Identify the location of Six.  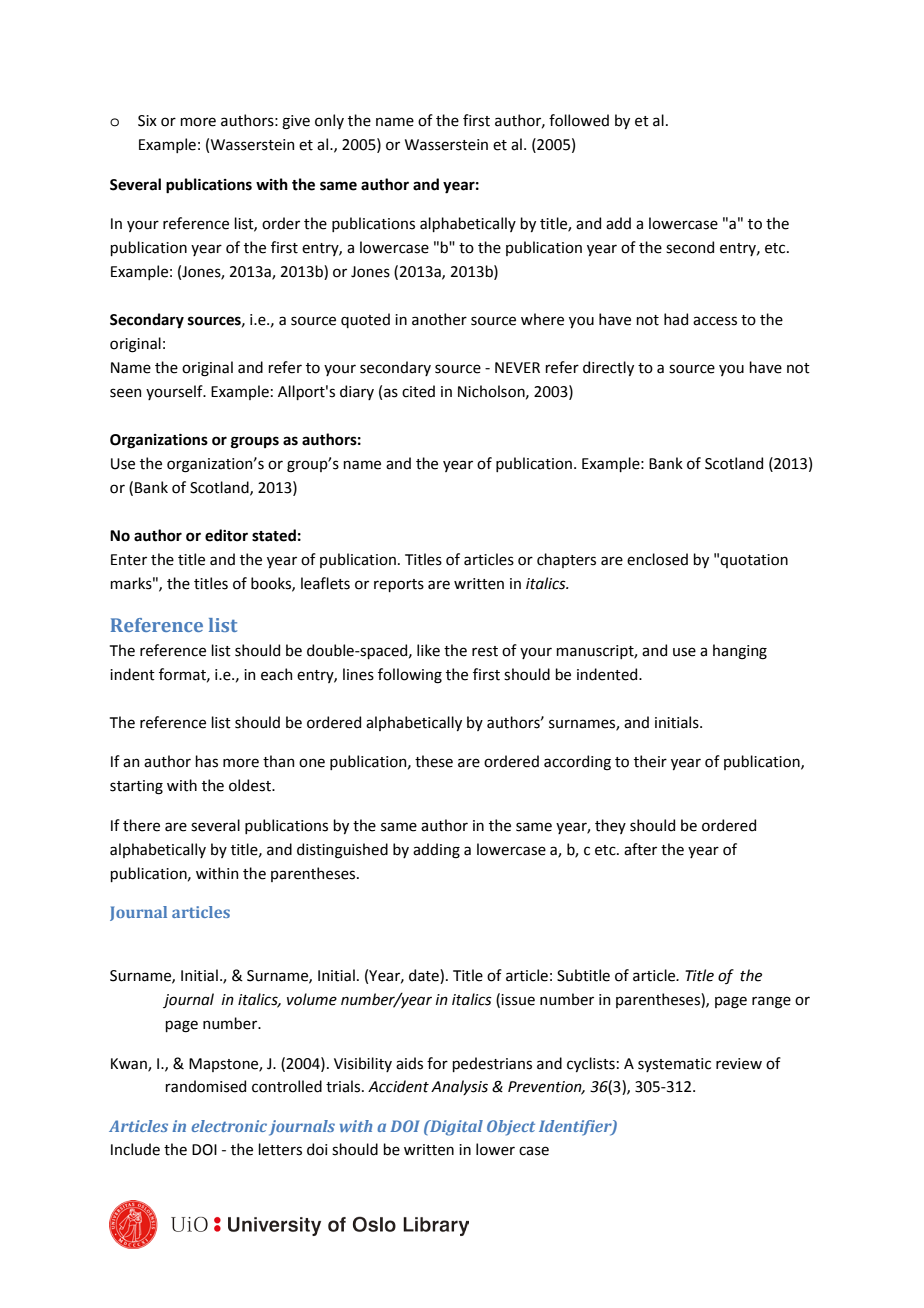
(147, 121).
